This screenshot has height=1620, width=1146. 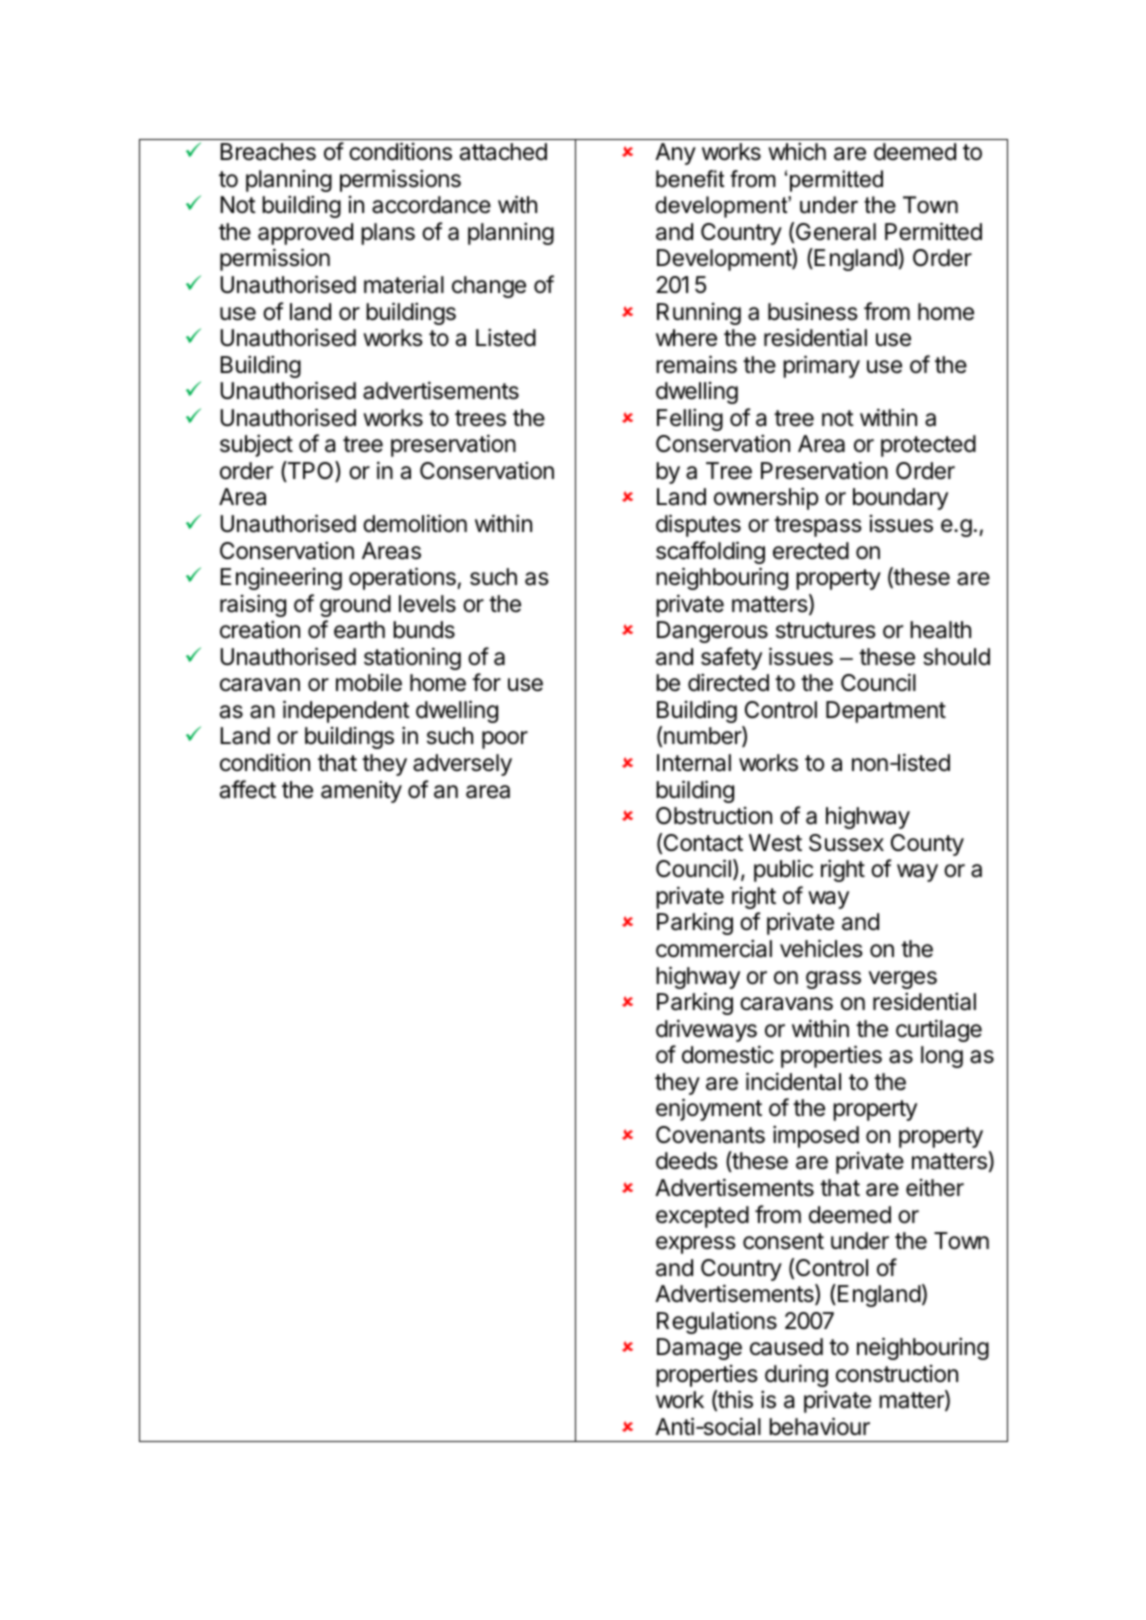 I want to click on commercial, so click(x=714, y=948).
